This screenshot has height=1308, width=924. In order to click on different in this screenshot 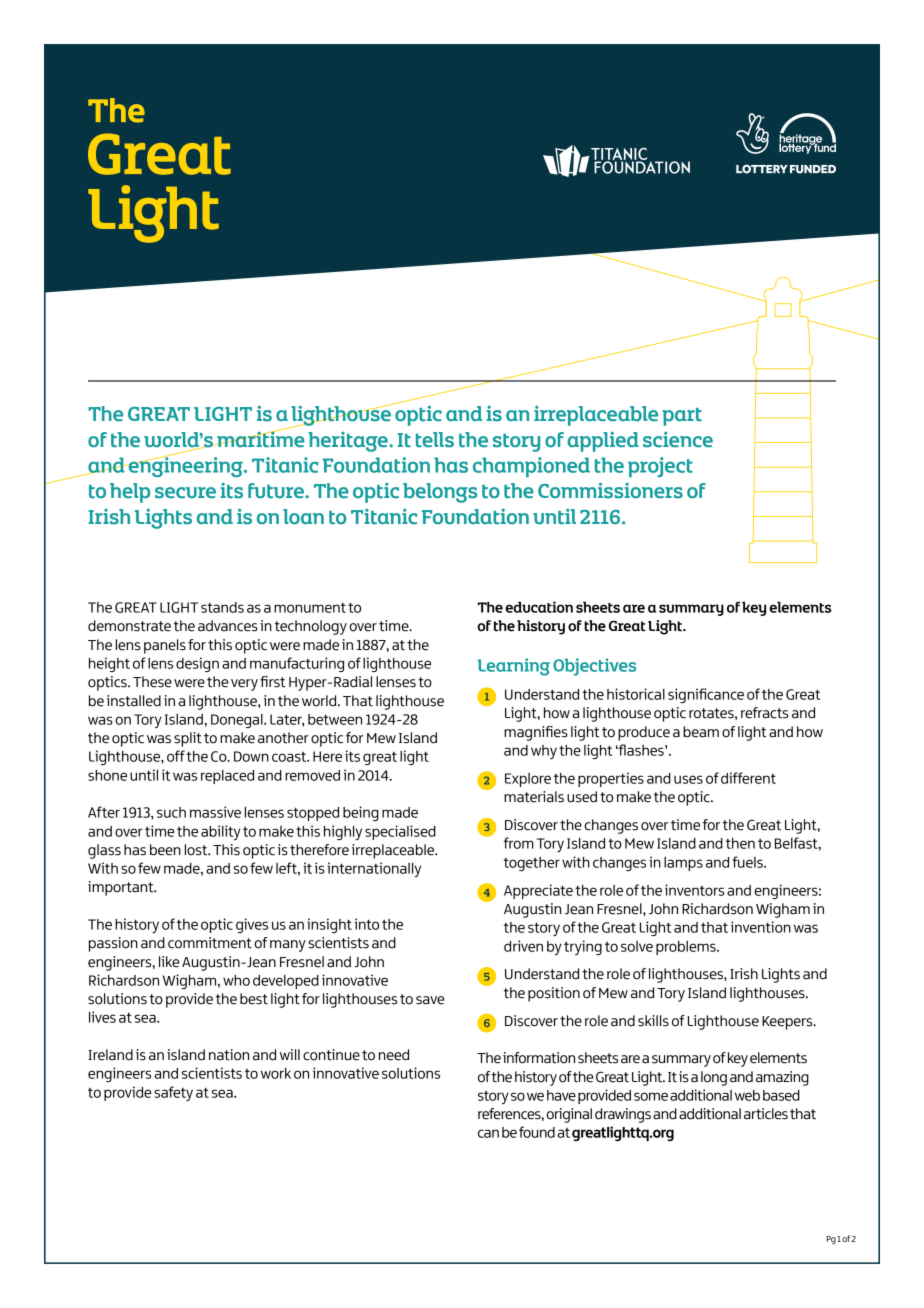, I will do `click(748, 778)`.
